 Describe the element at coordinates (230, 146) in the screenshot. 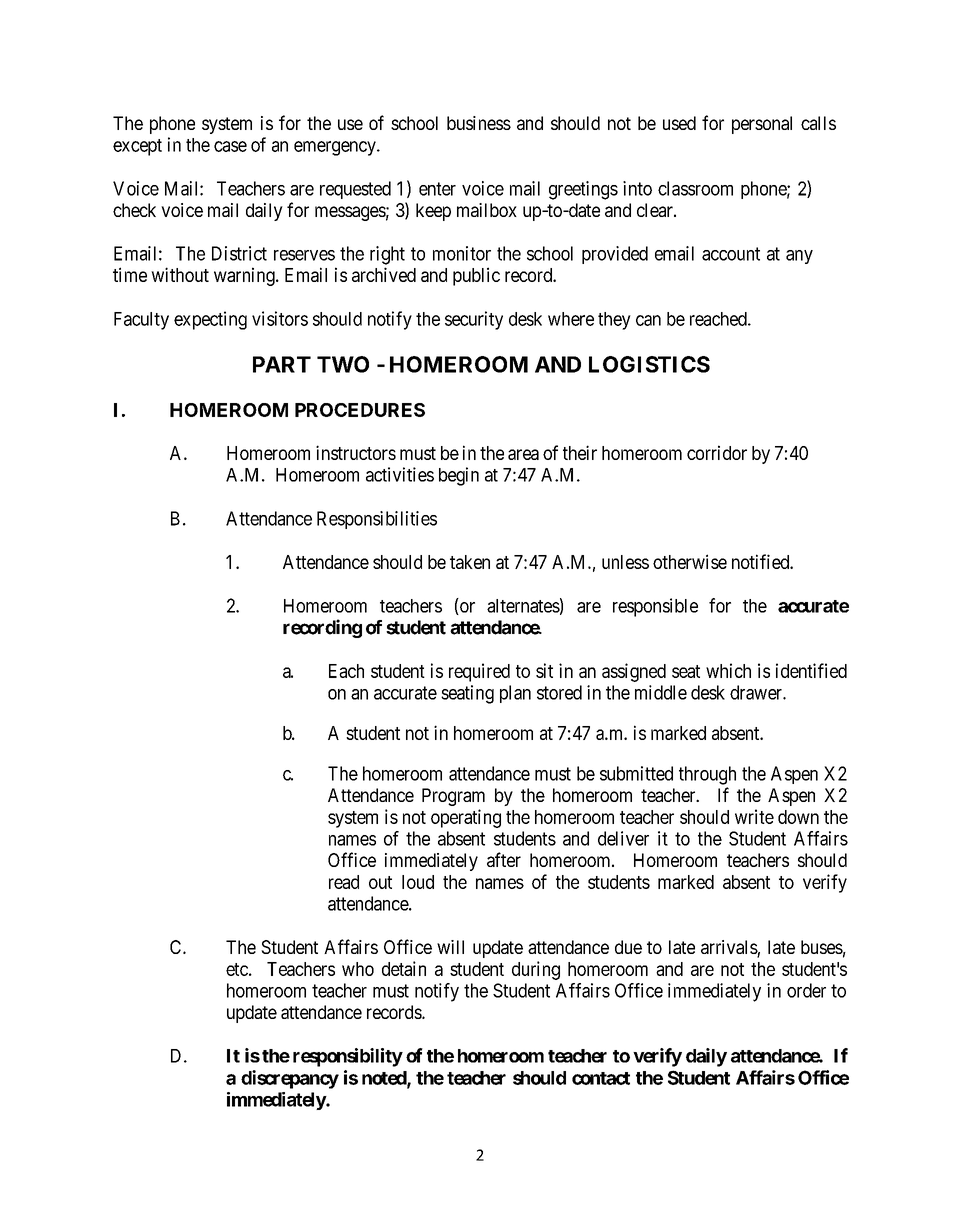

I see `case` at that location.
